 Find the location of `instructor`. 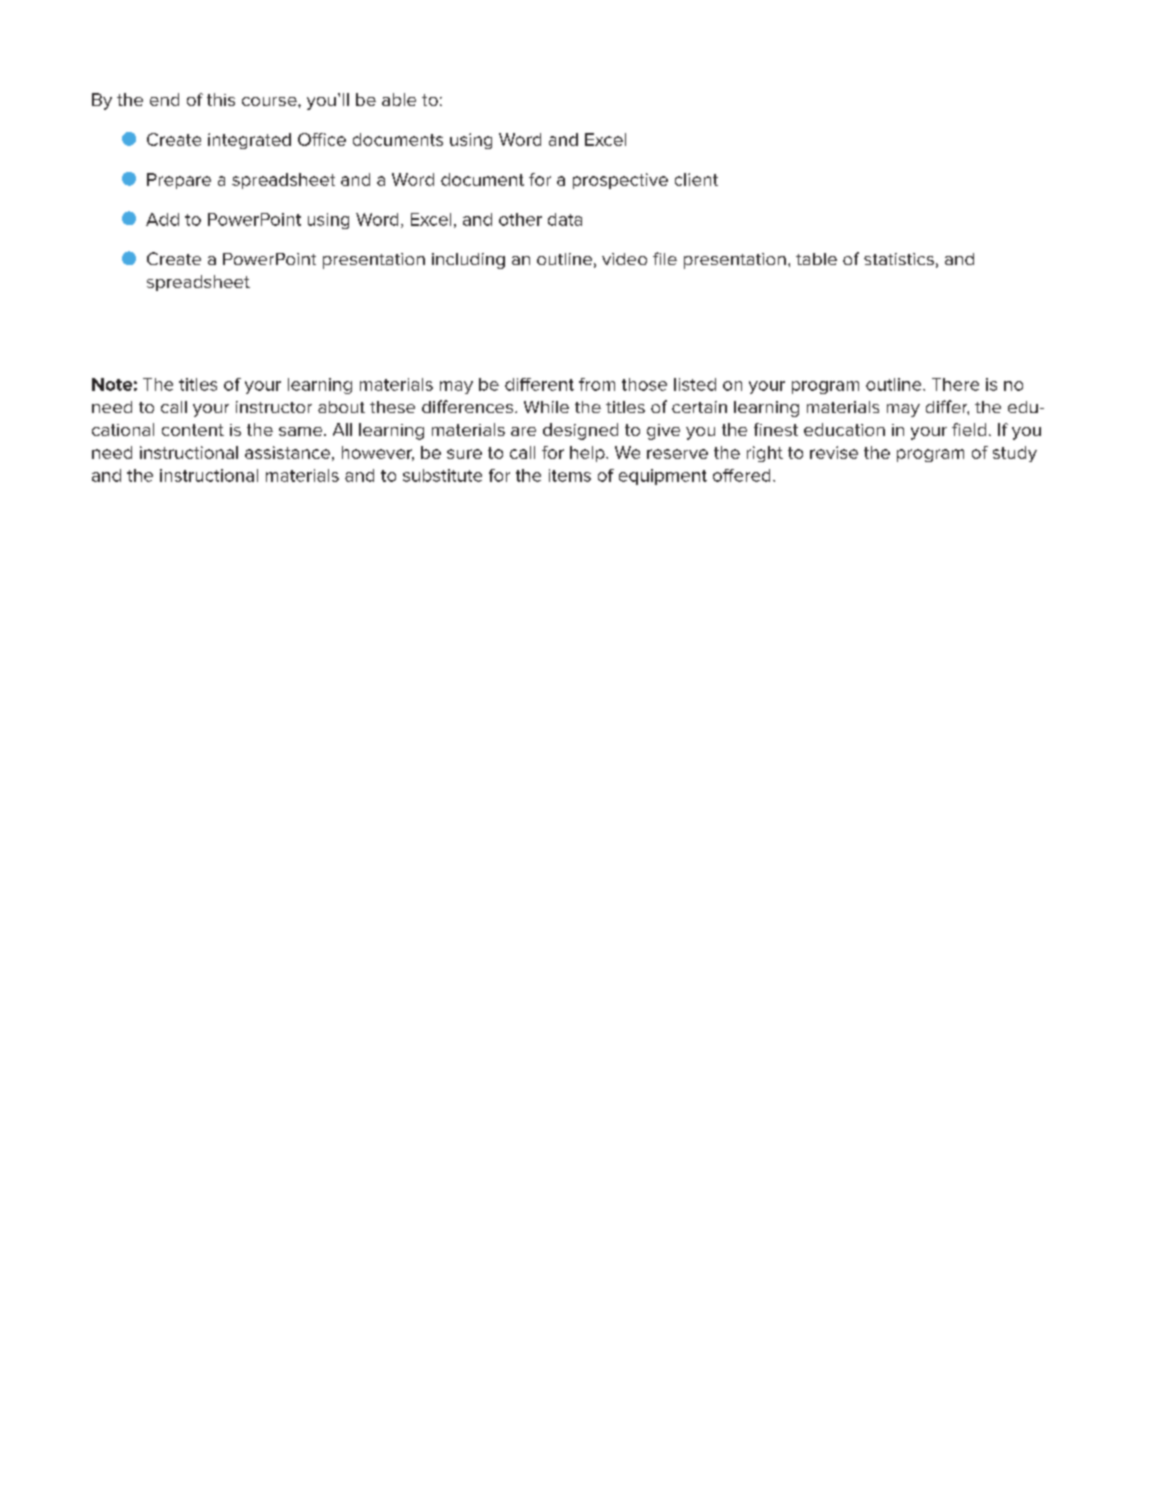

instructor is located at coordinates (274, 407).
